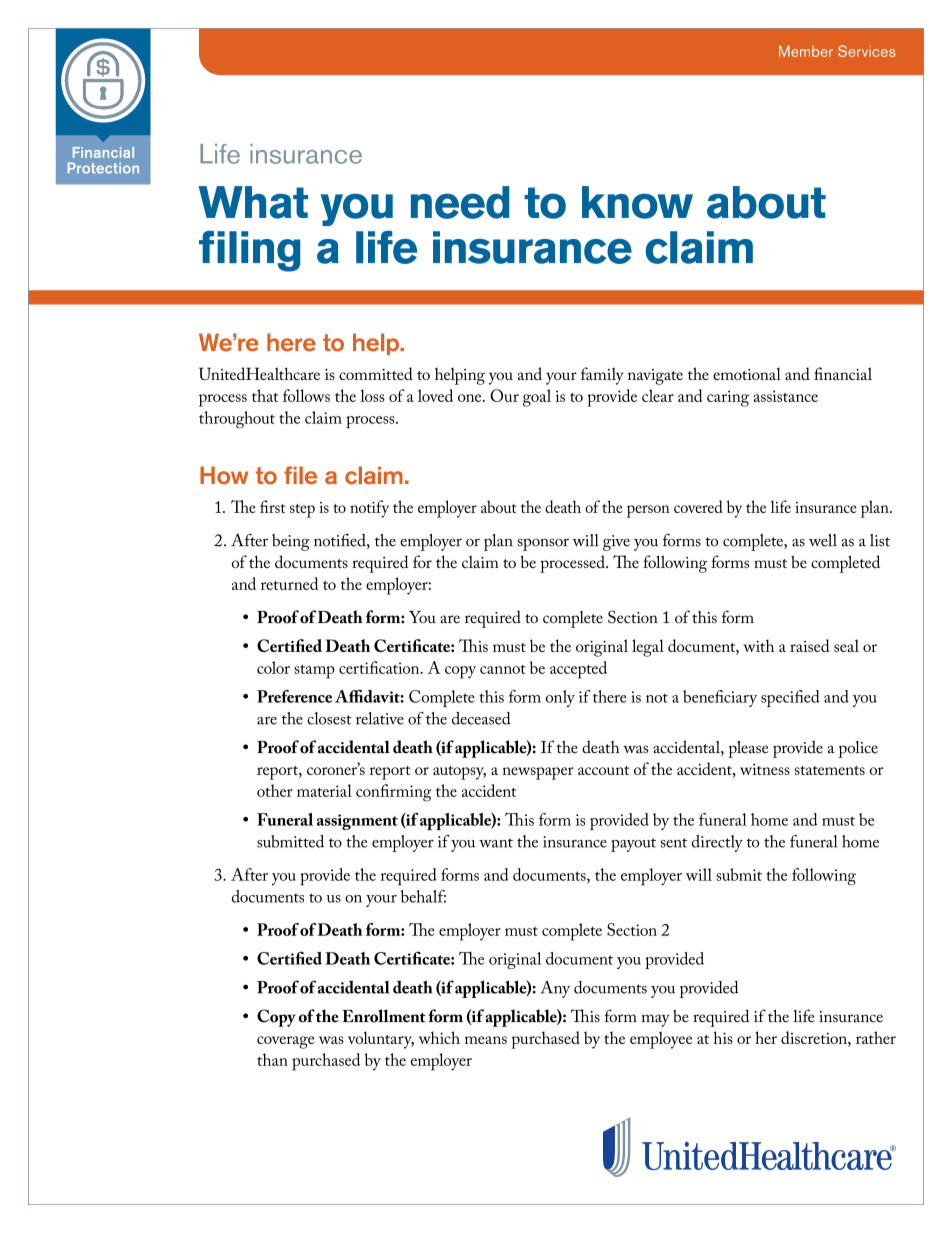 The height and width of the screenshot is (1233, 952). I want to click on Protection, so click(103, 168).
